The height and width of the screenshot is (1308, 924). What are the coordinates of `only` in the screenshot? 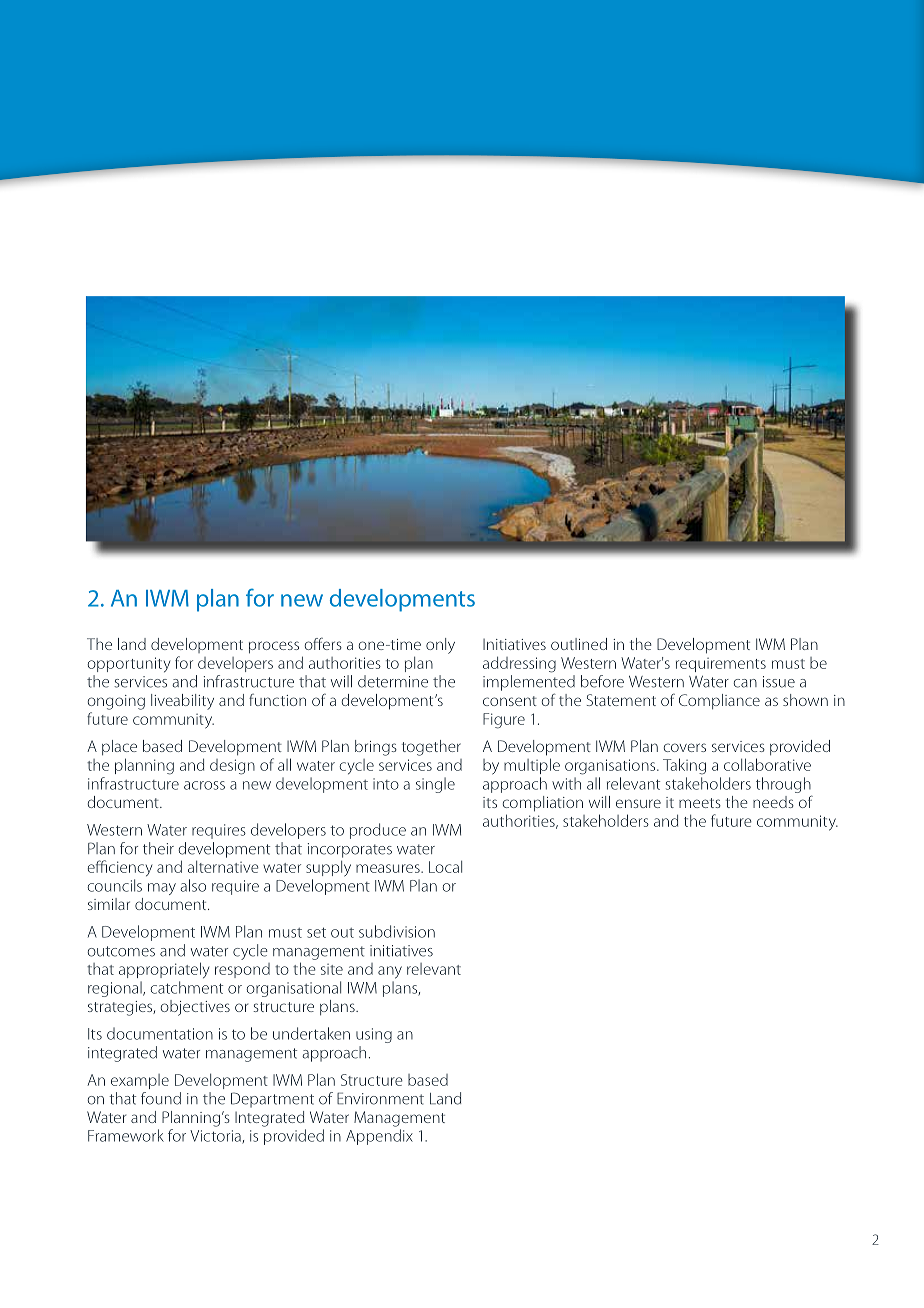 It's located at (440, 646).
